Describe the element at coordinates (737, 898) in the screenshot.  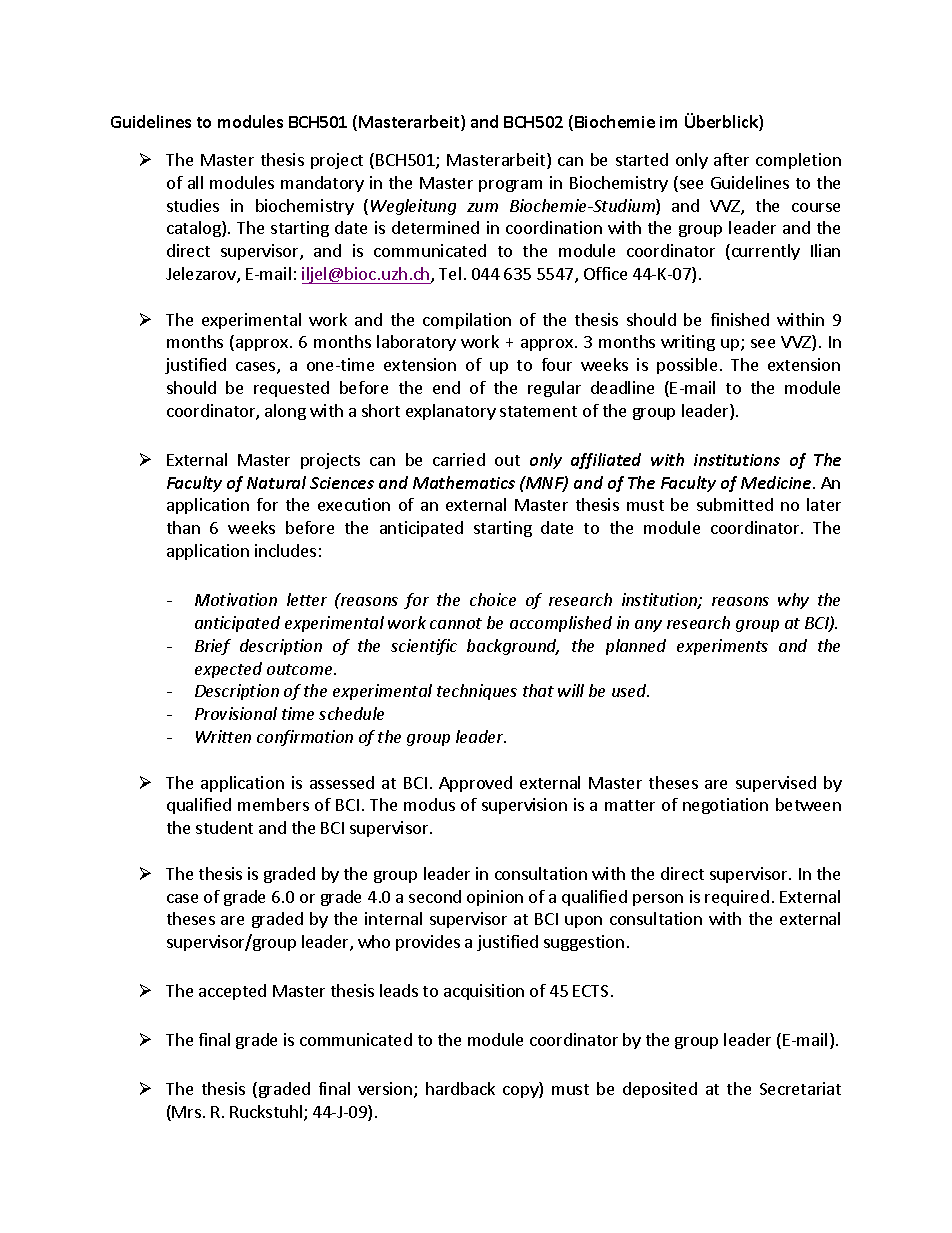
I see `required` at that location.
